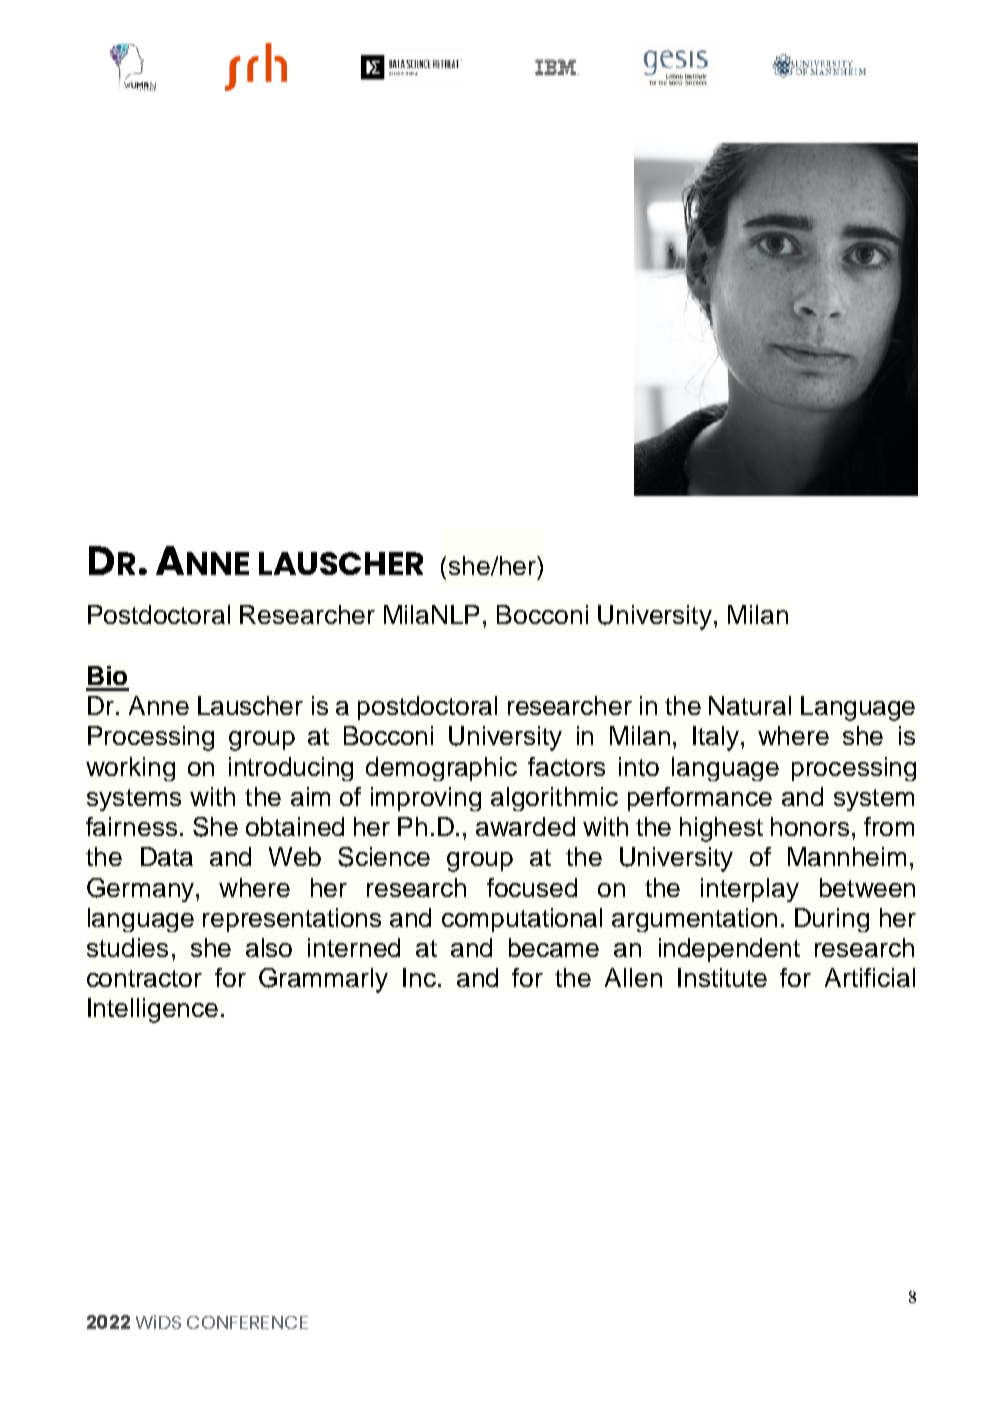  What do you see at coordinates (750, 705) in the document?
I see `Natural` at bounding box center [750, 705].
